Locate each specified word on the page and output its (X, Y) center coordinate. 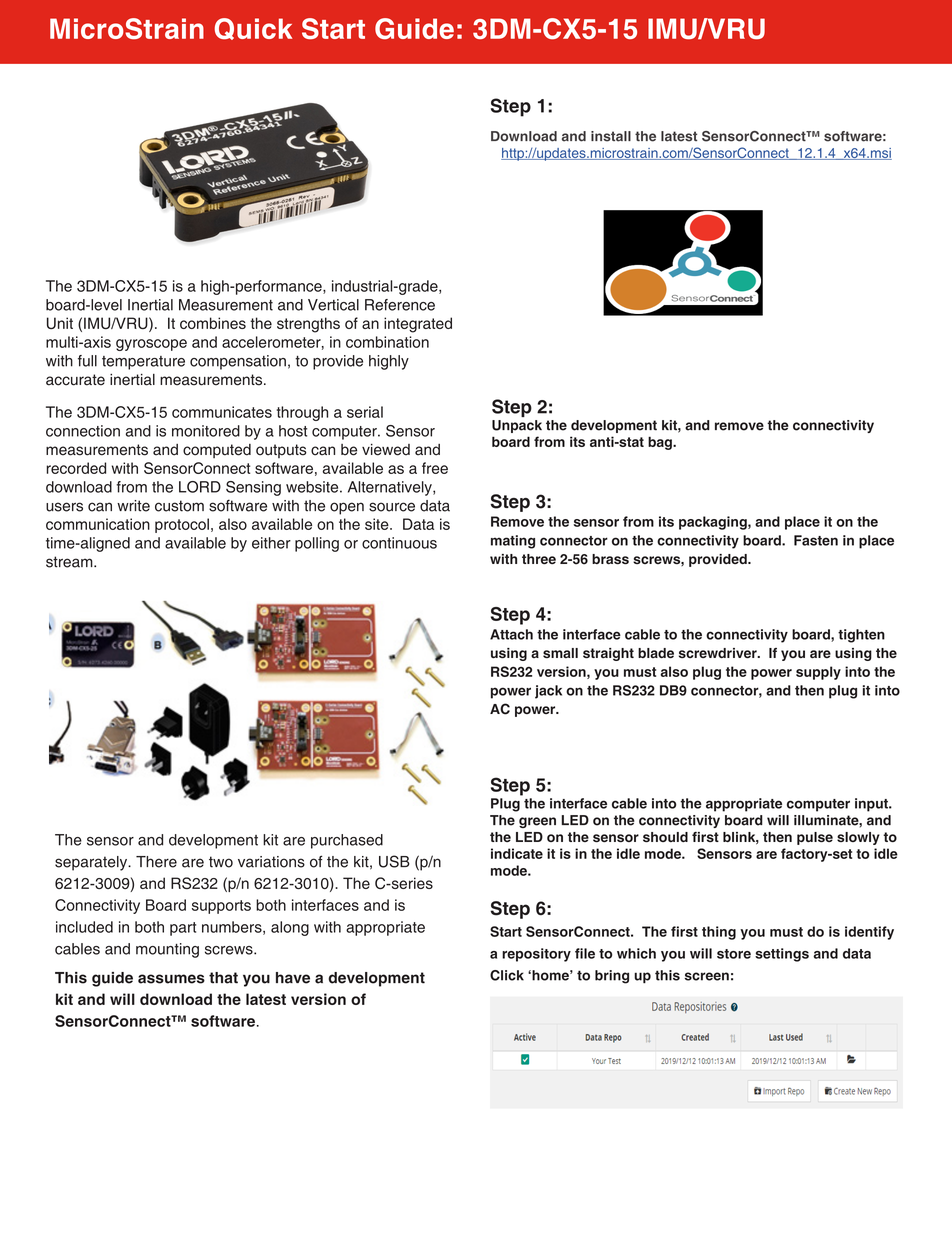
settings (782, 955)
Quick (253, 29)
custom (179, 506)
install (611, 136)
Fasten (816, 540)
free (435, 468)
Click (507, 975)
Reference (400, 305)
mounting (167, 950)
